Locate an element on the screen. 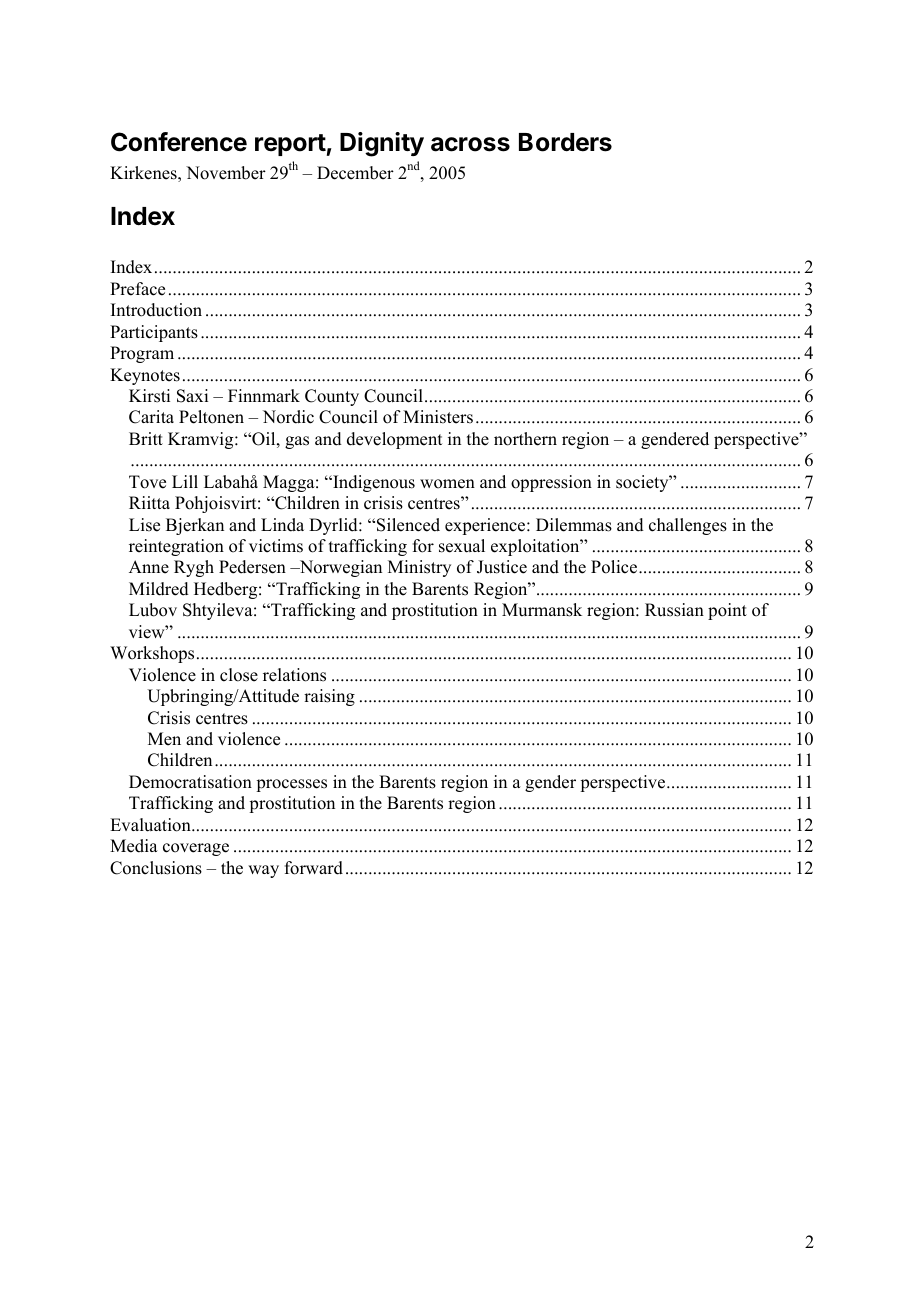 The width and height of the screenshot is (924, 1308). coverage is located at coordinates (196, 849).
